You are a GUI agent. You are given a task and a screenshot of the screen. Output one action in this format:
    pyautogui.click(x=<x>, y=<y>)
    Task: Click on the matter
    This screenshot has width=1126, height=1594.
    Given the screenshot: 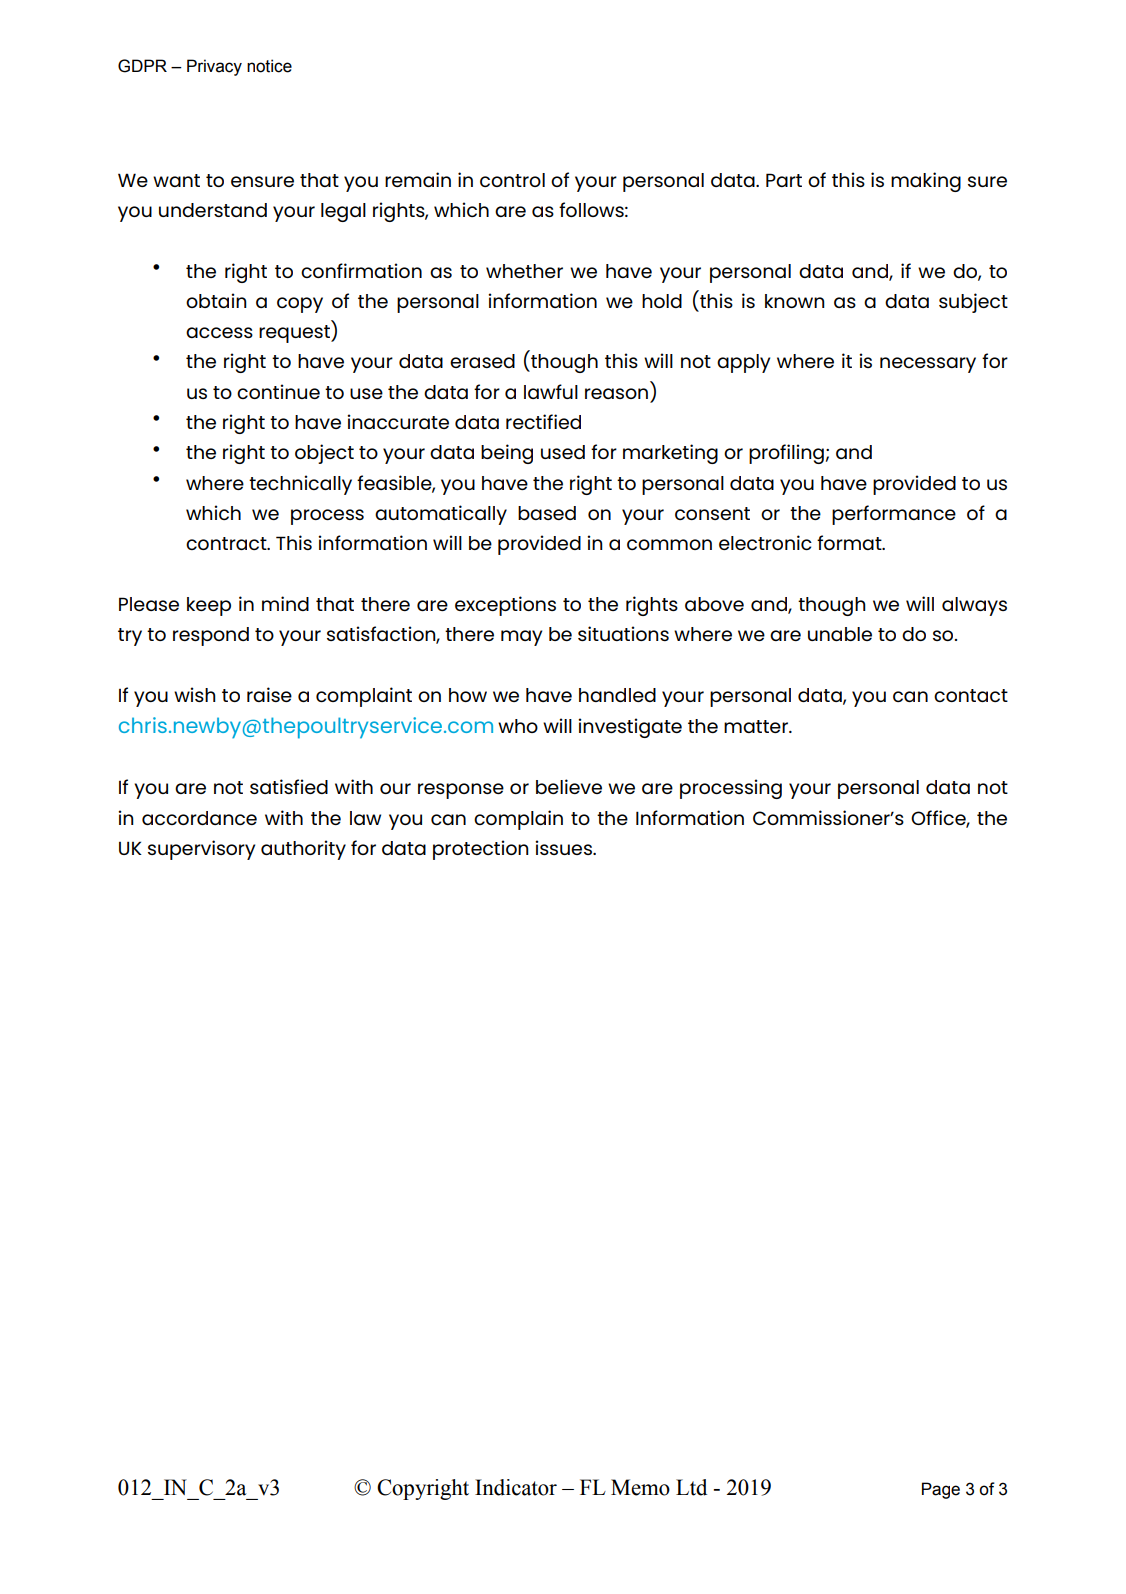 What is the action you would take?
    pyautogui.click(x=757, y=726)
